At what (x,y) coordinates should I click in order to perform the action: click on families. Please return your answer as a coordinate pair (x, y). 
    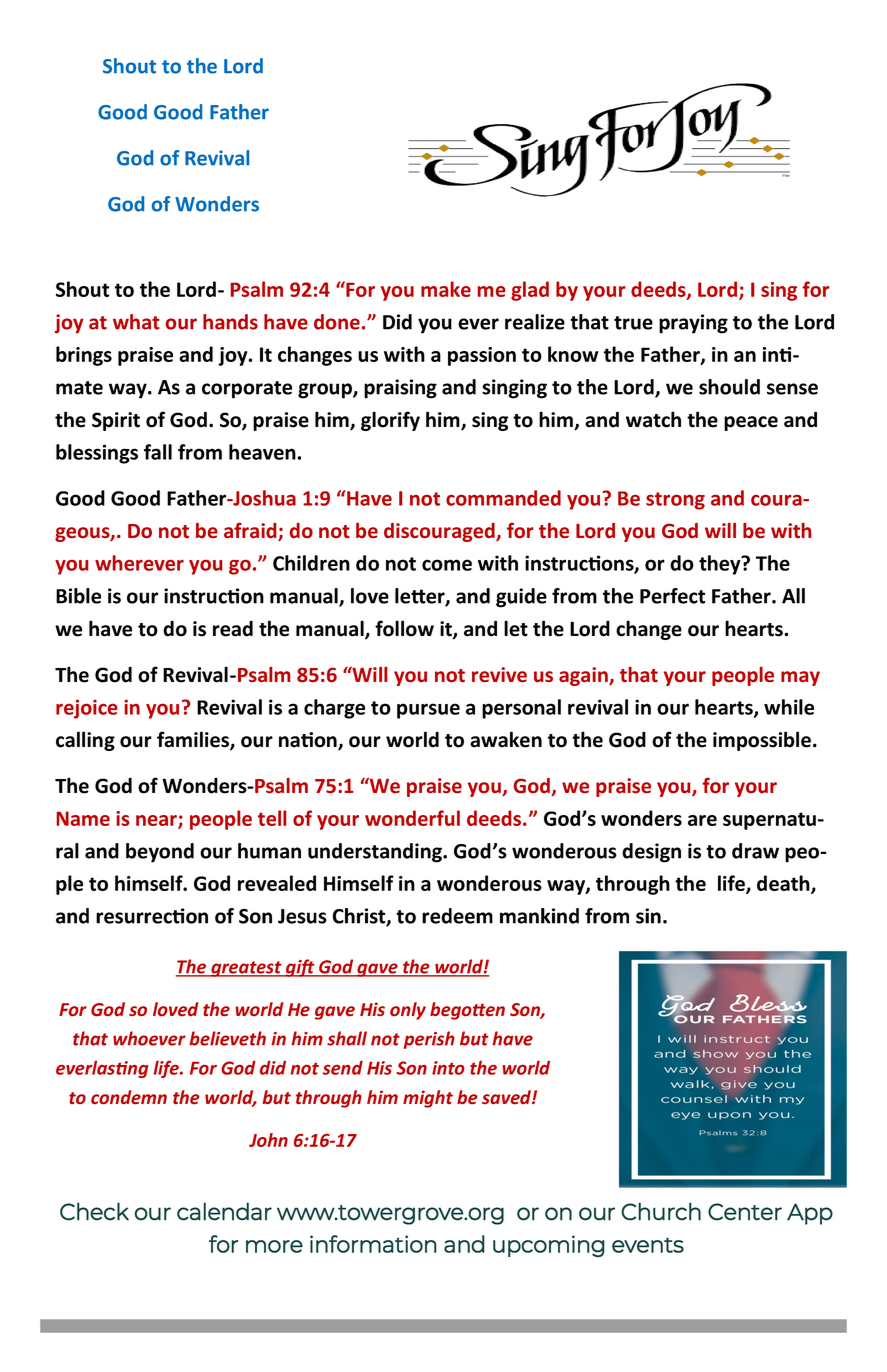
    Looking at the image, I should click on (194, 740).
